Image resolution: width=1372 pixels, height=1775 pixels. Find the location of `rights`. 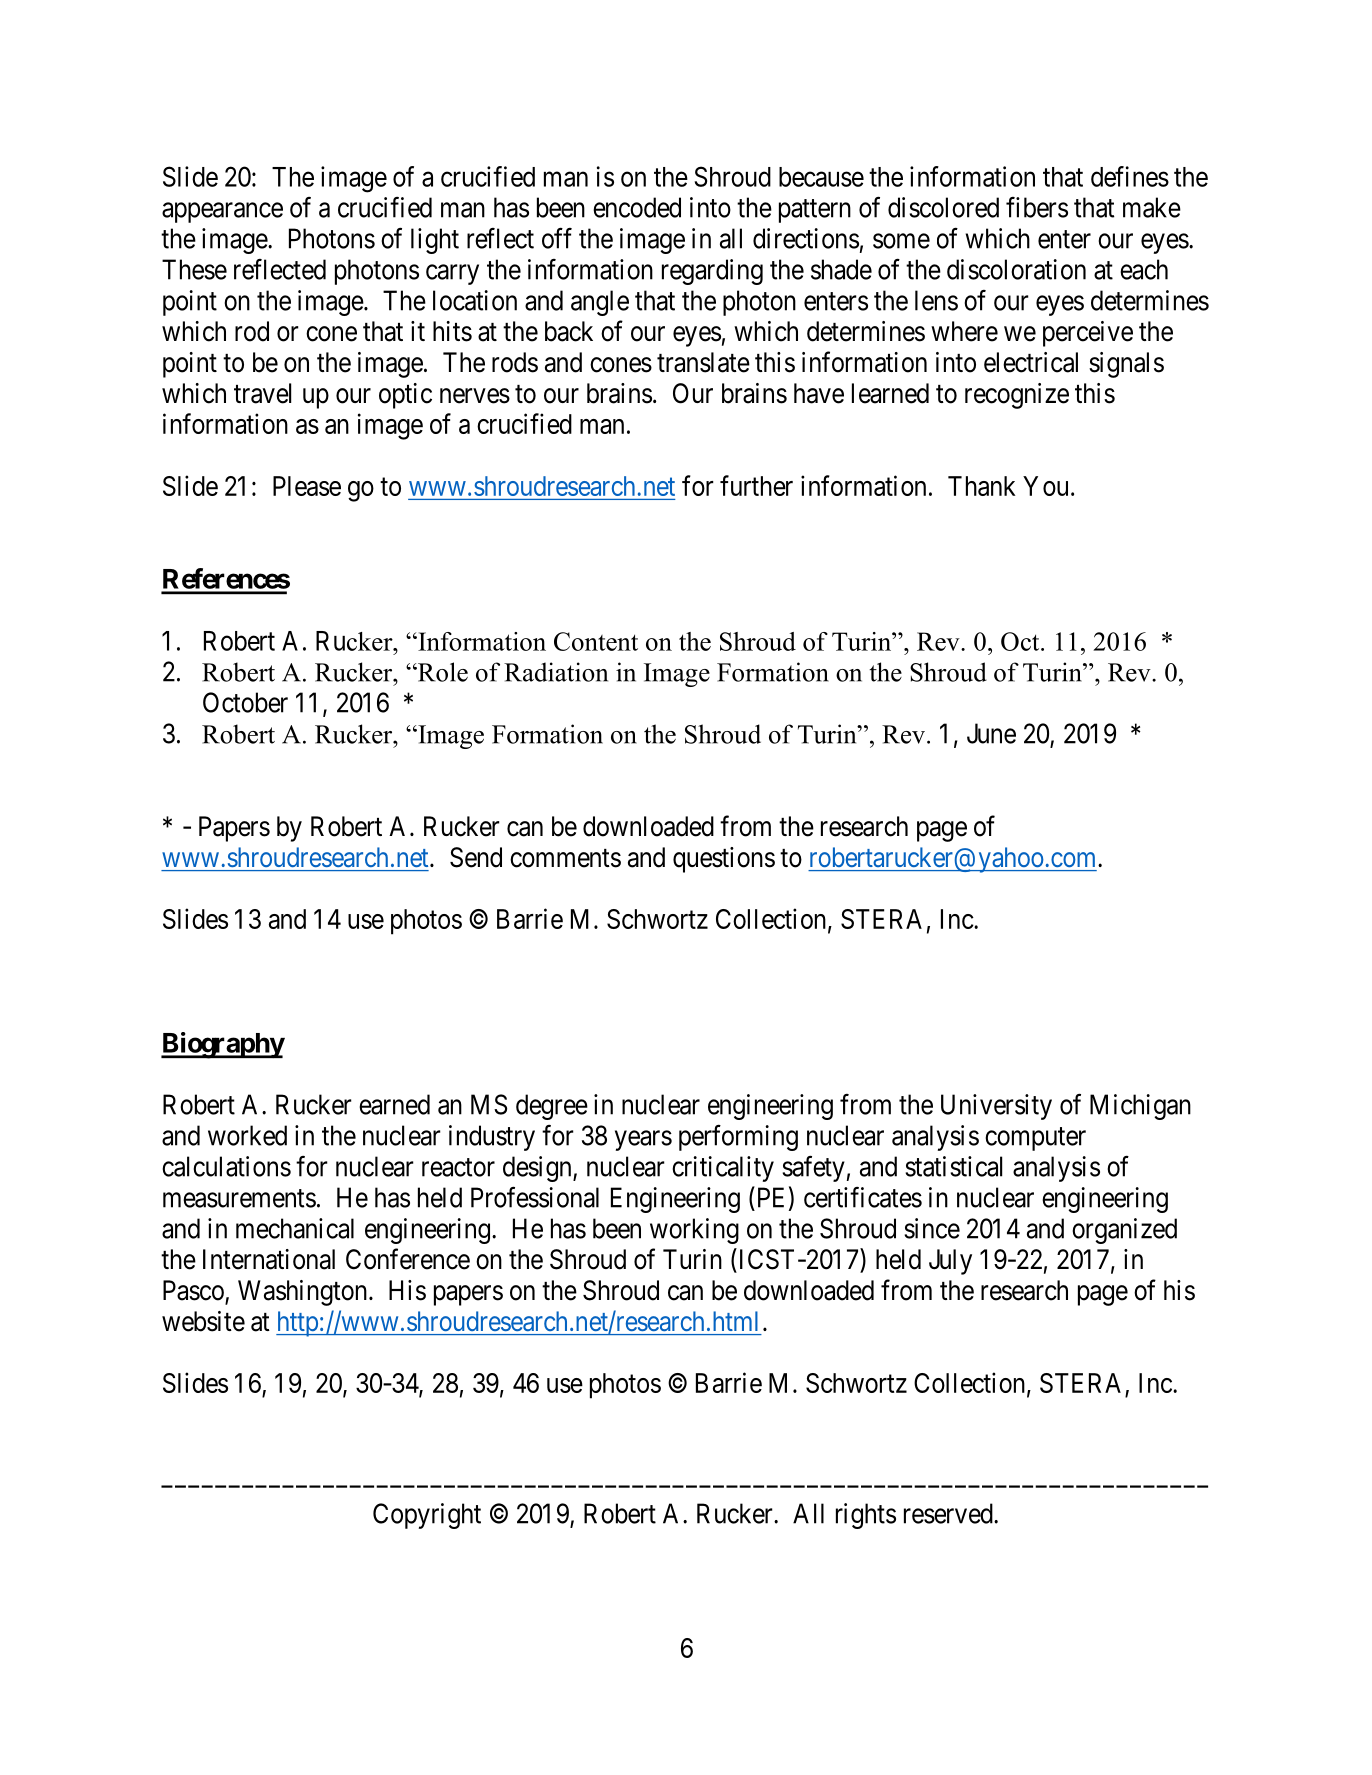

rights is located at coordinates (866, 1516).
